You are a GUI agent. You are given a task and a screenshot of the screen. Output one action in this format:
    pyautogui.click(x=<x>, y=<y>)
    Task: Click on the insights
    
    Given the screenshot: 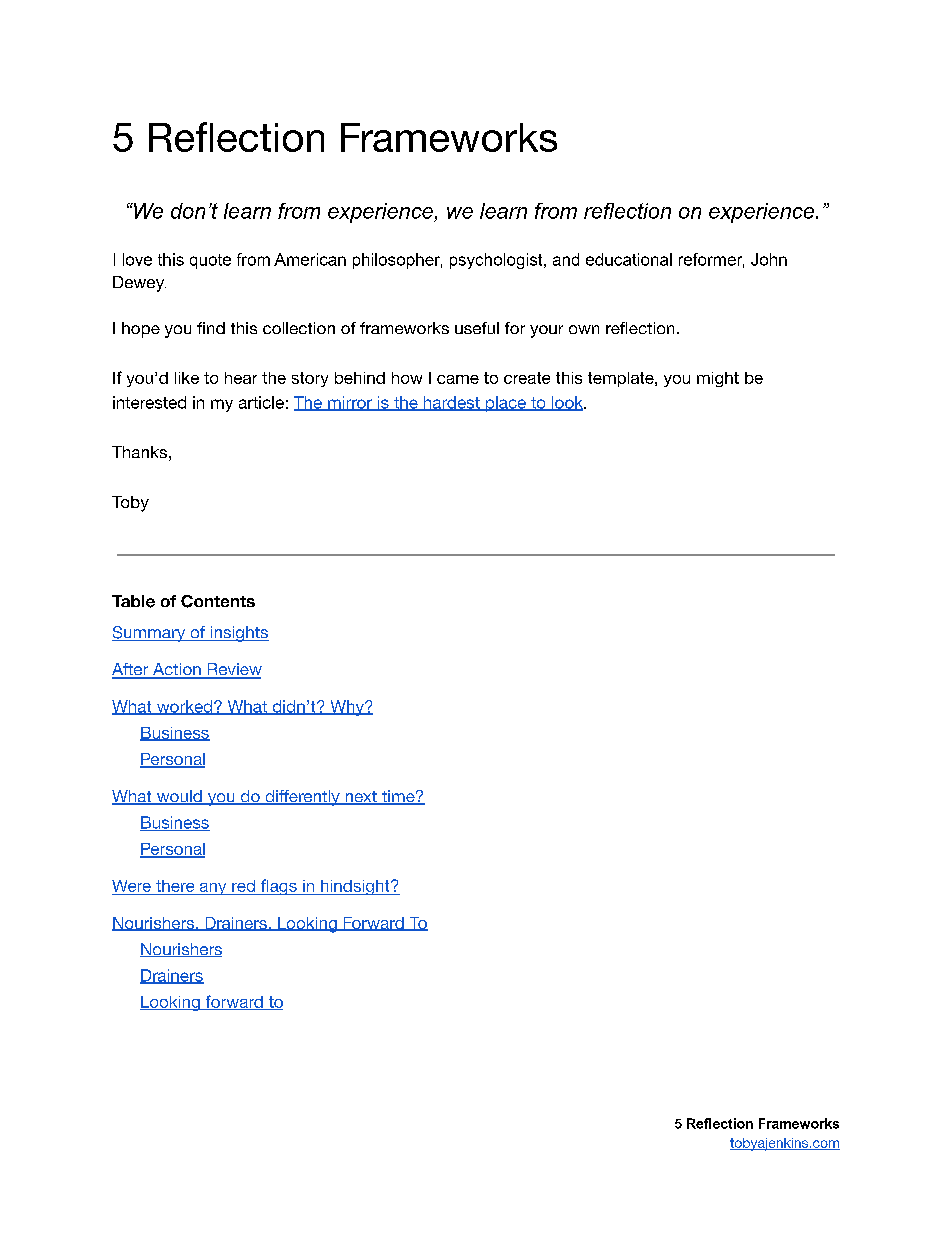 What is the action you would take?
    pyautogui.click(x=238, y=634)
